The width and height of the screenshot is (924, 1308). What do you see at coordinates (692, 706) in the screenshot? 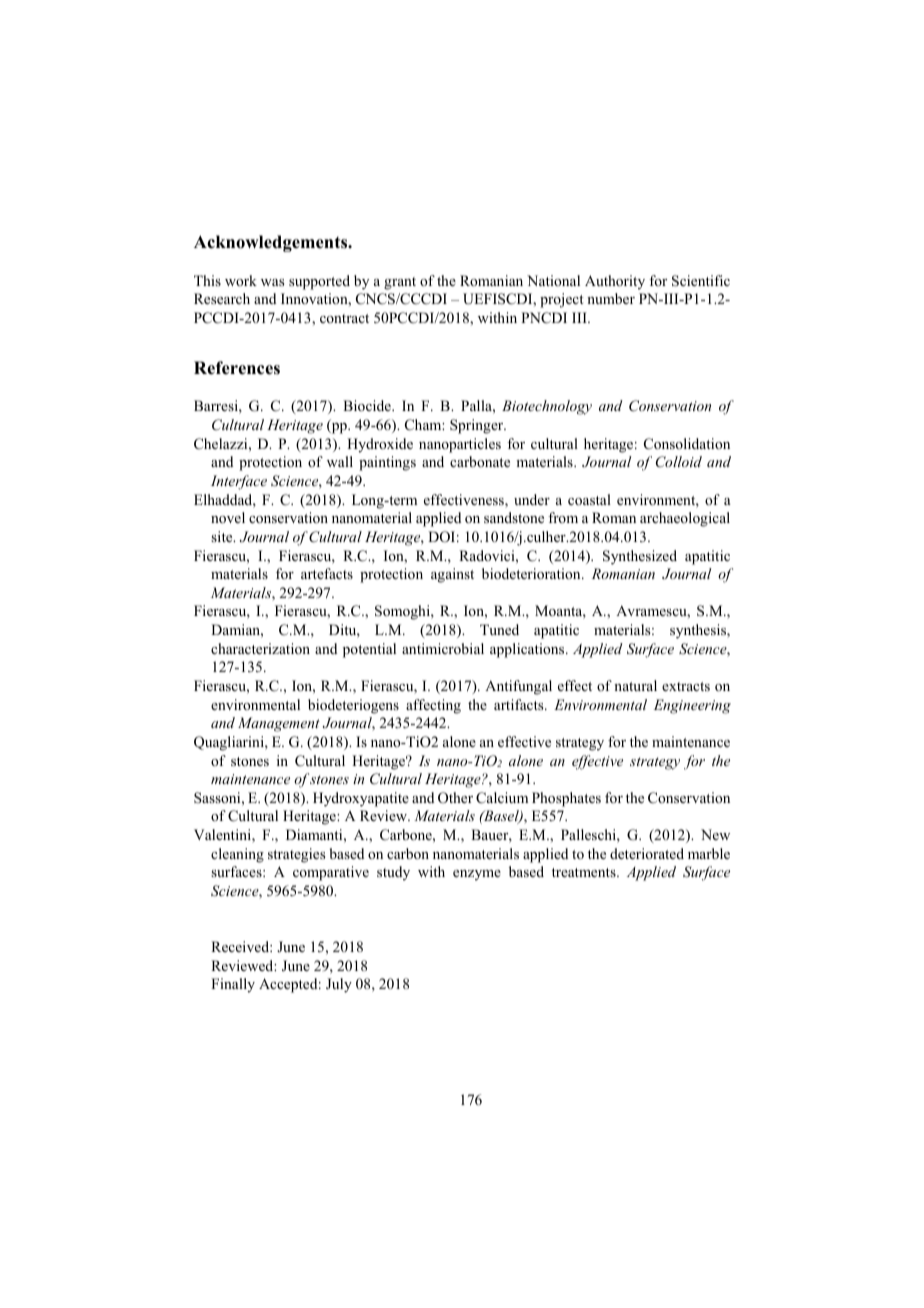
I see `Engineering` at bounding box center [692, 706].
